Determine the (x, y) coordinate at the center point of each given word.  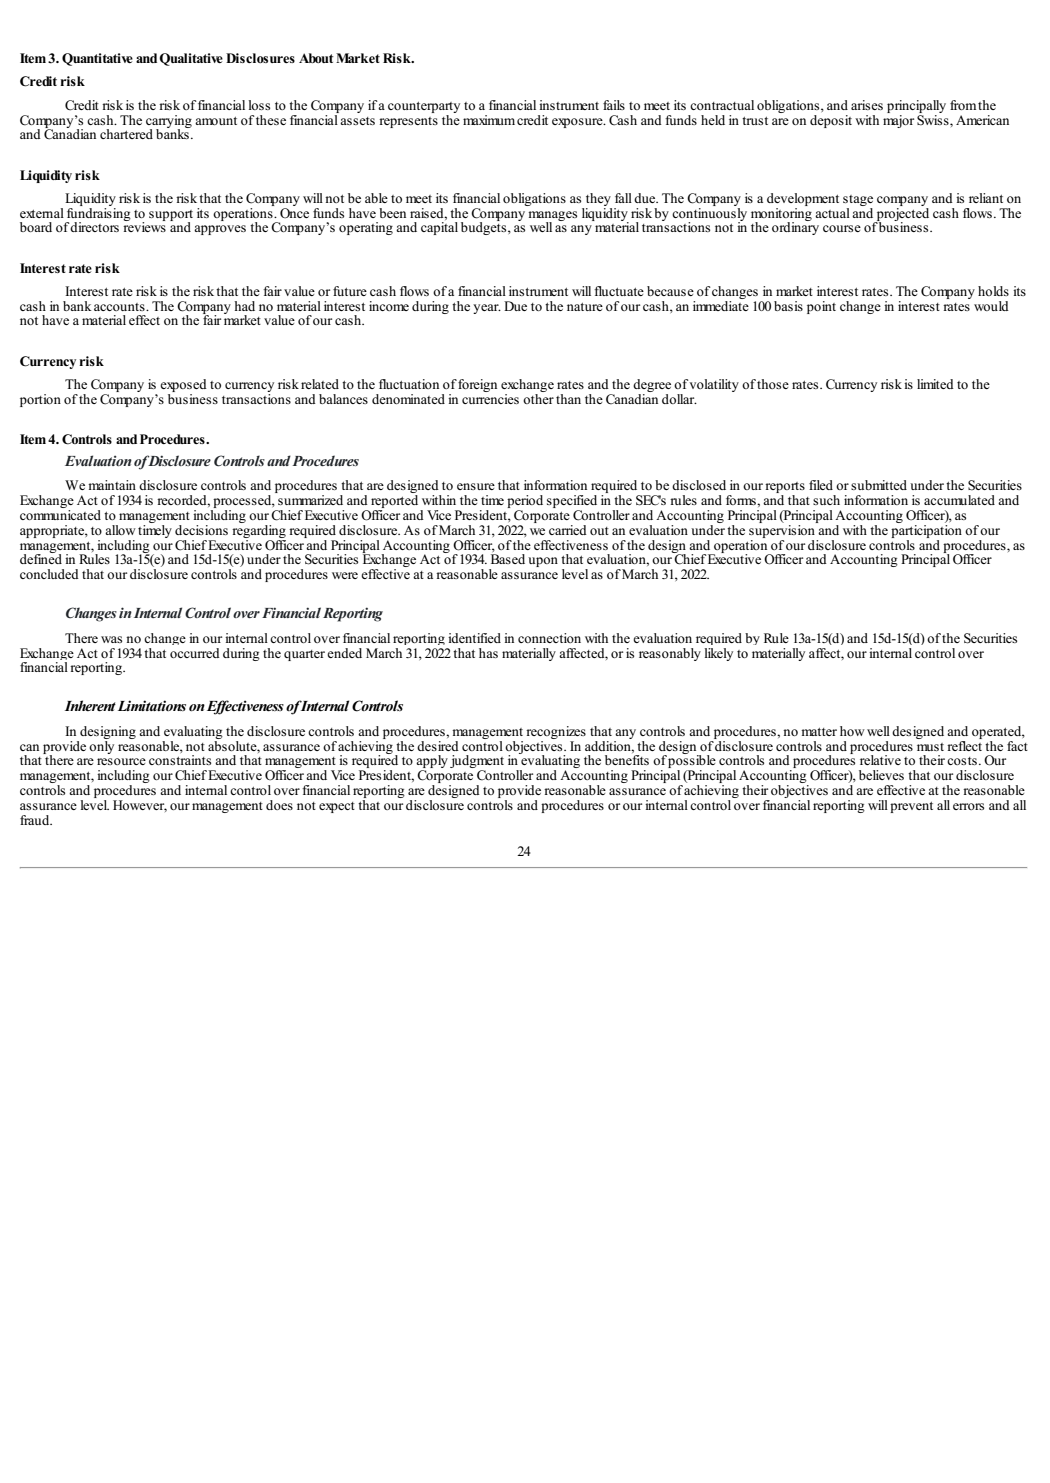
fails (614, 105)
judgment (477, 763)
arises (867, 105)
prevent (911, 807)
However (140, 806)
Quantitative (97, 59)
